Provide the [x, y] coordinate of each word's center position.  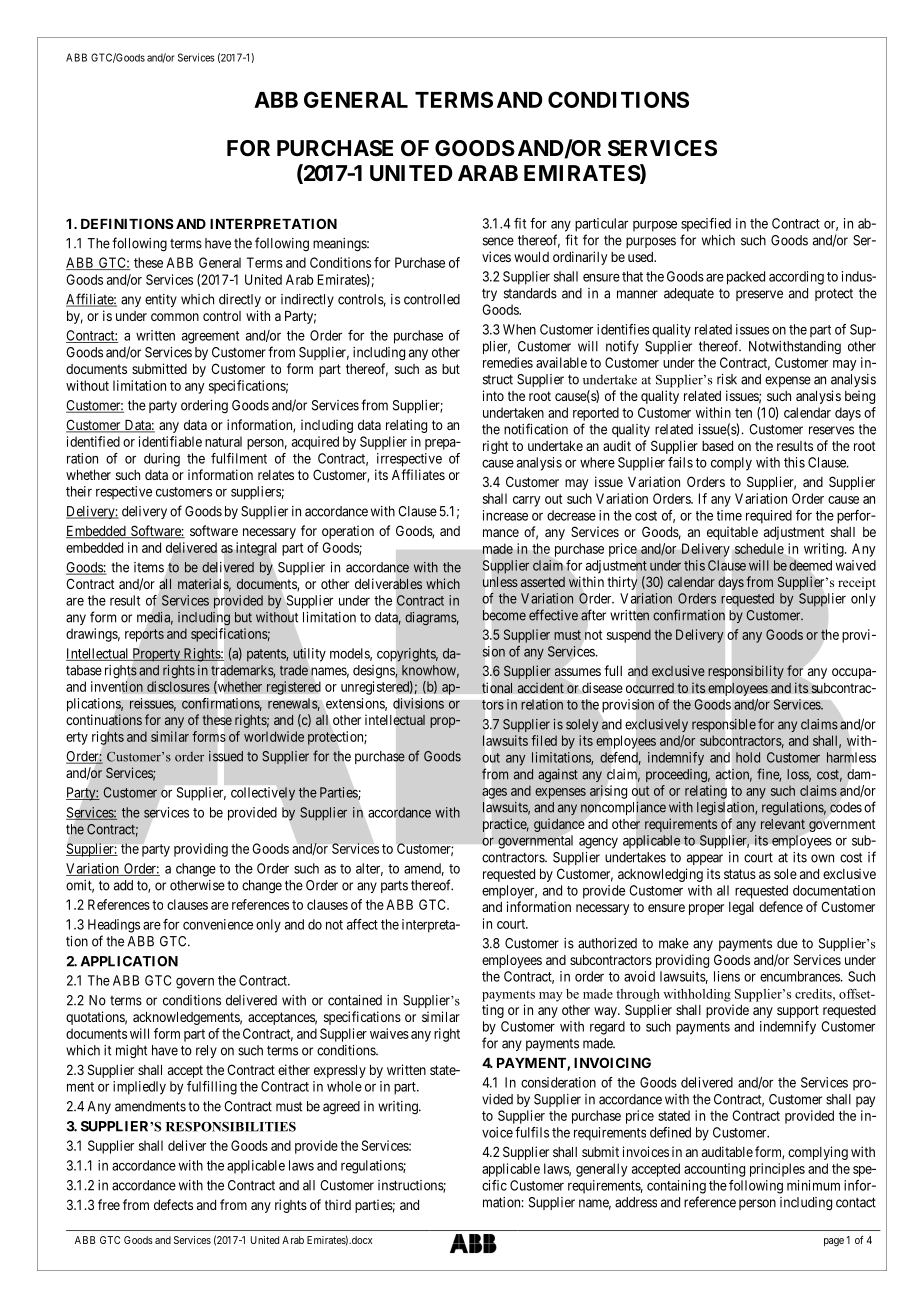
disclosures [178, 686]
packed [746, 278]
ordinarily [580, 258]
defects [173, 1204]
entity [161, 300]
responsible [724, 725]
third [338, 1204]
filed [544, 740]
